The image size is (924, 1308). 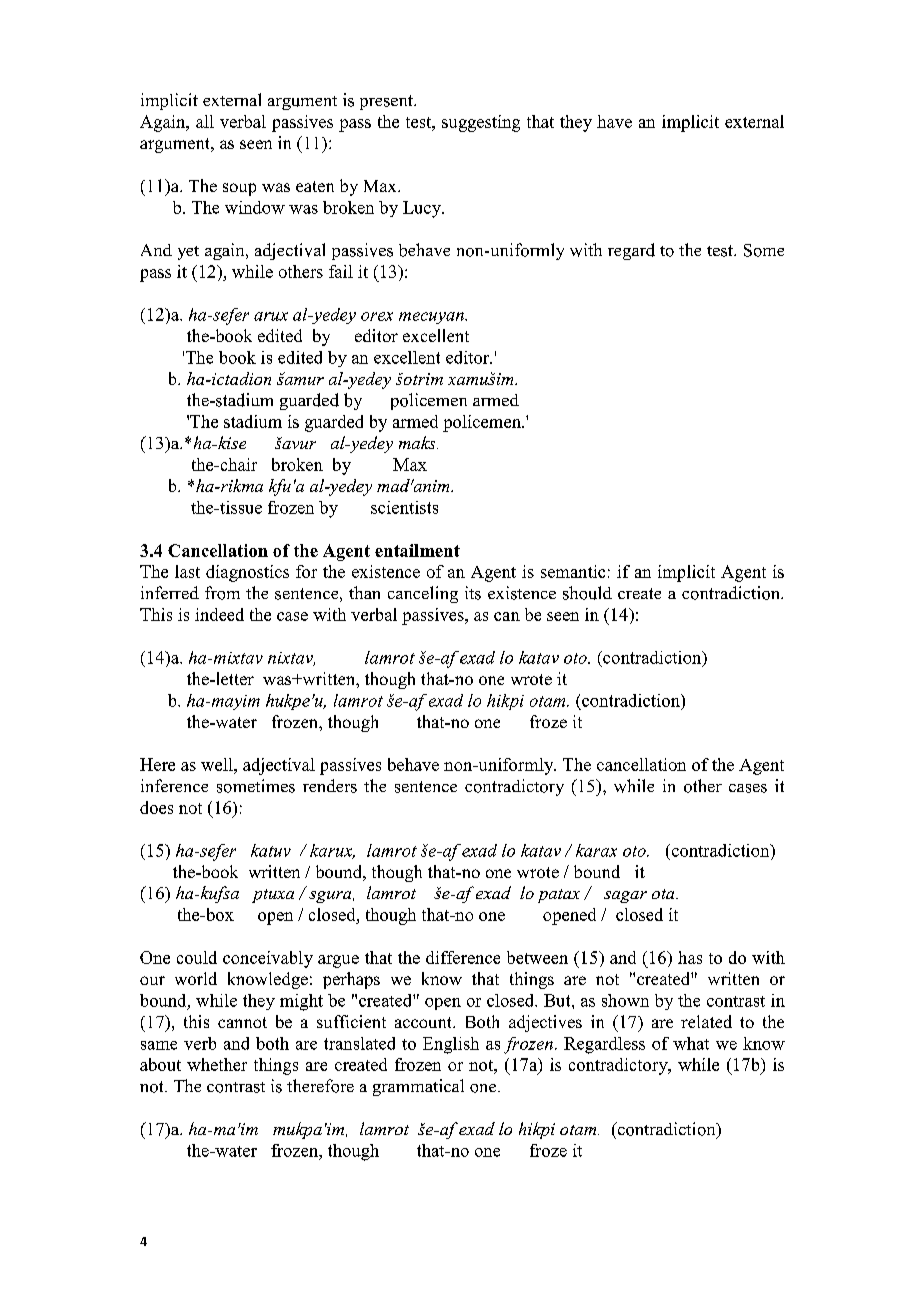 What do you see at coordinates (481, 123) in the screenshot?
I see `suggesting` at bounding box center [481, 123].
